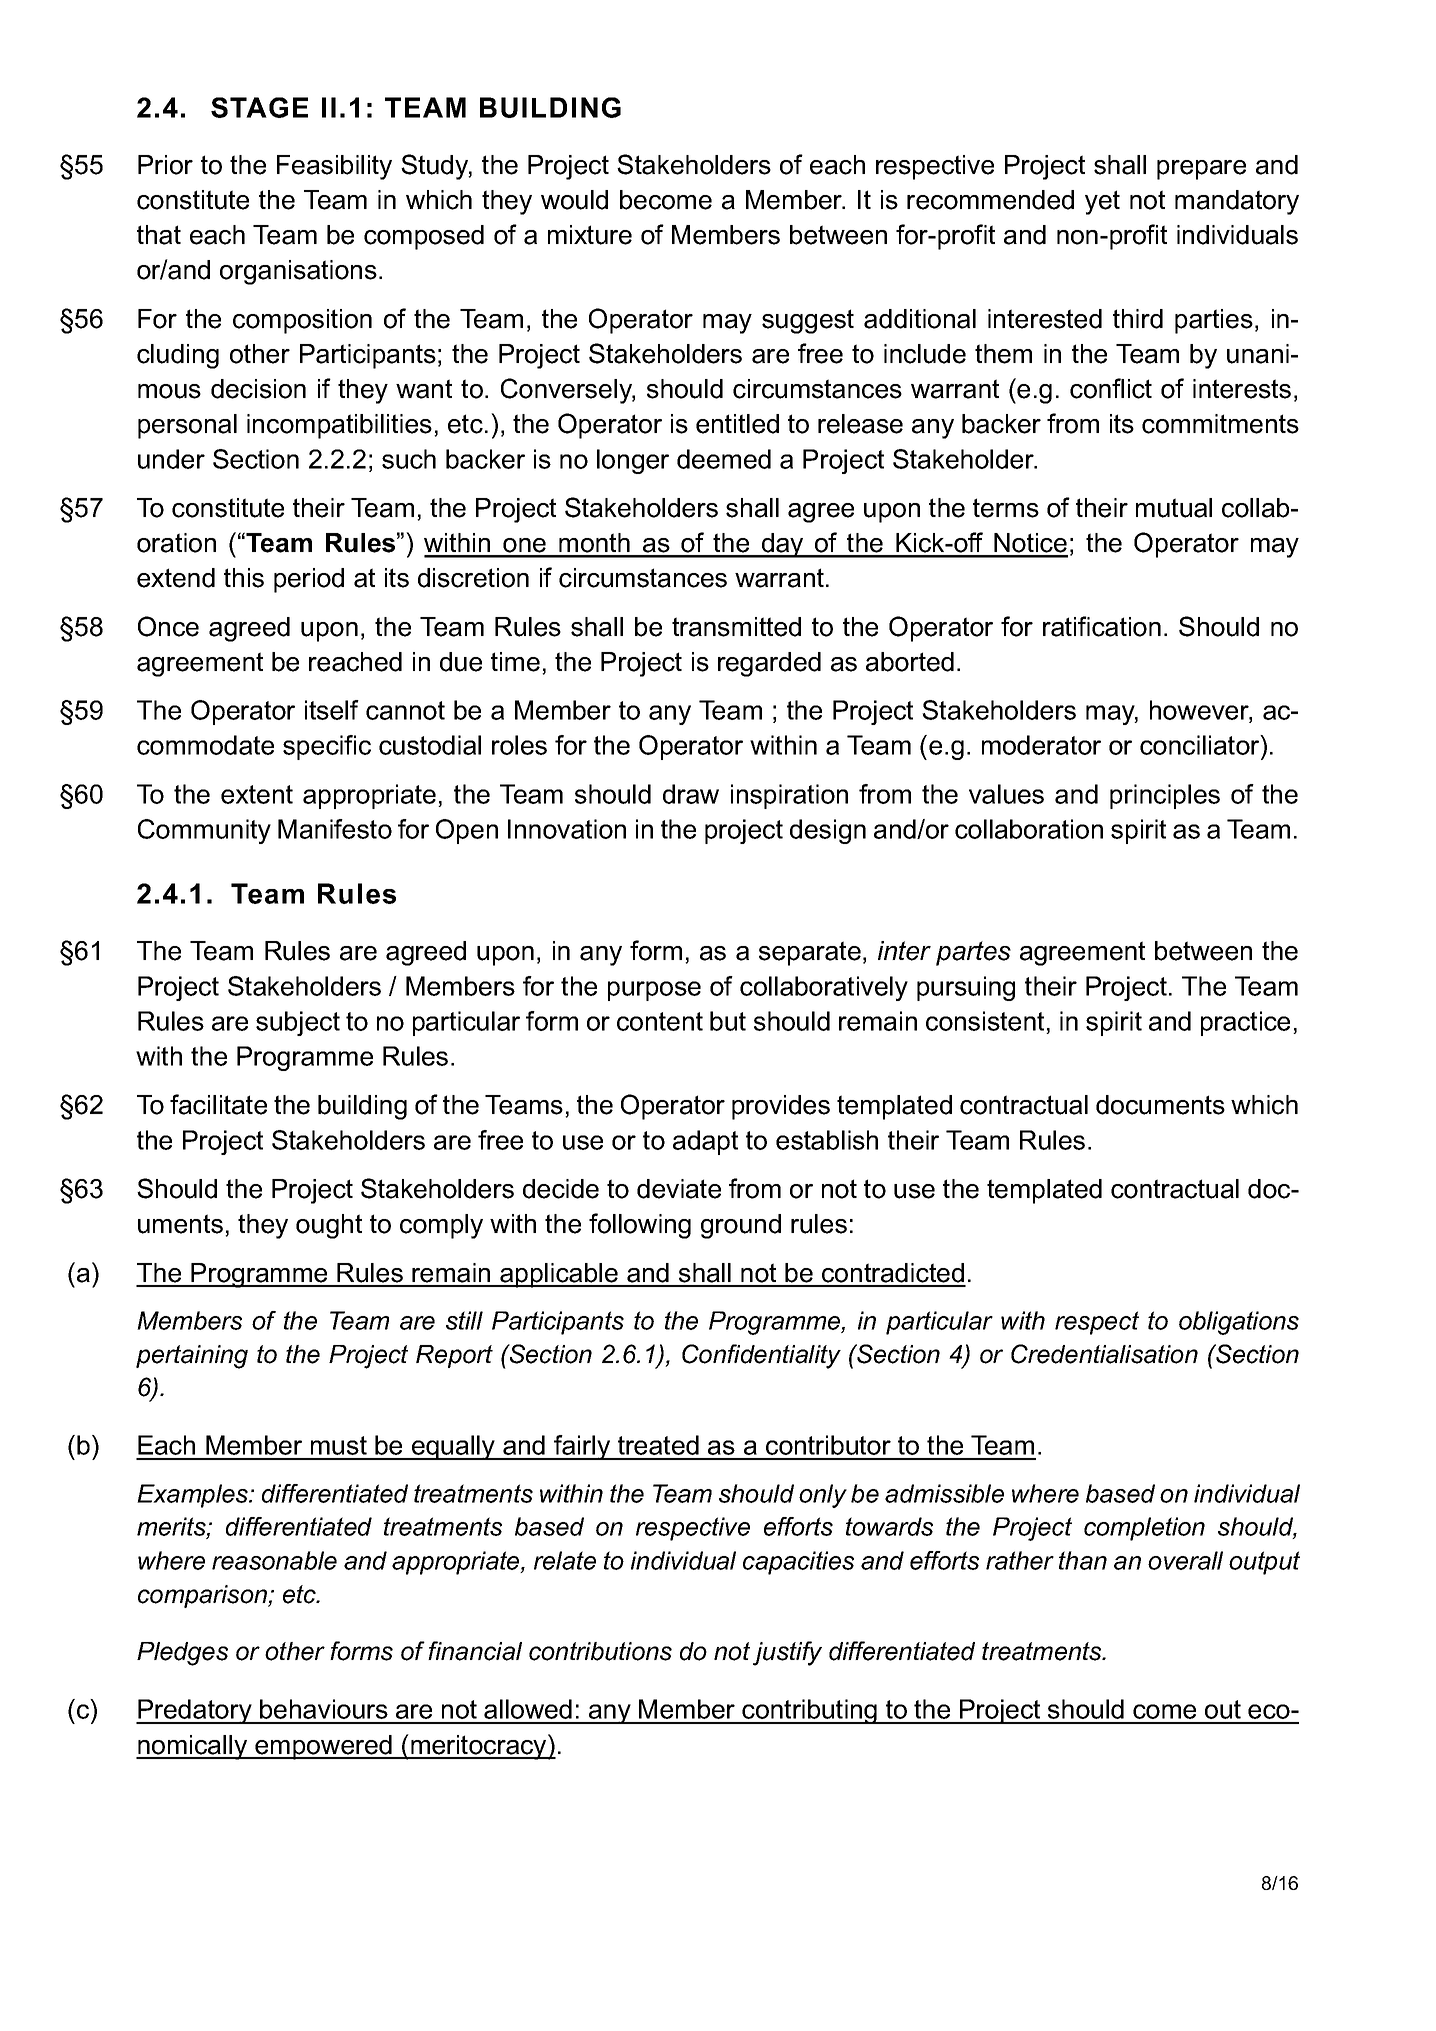  Describe the element at coordinates (329, 1226) in the screenshot. I see `ought` at that location.
